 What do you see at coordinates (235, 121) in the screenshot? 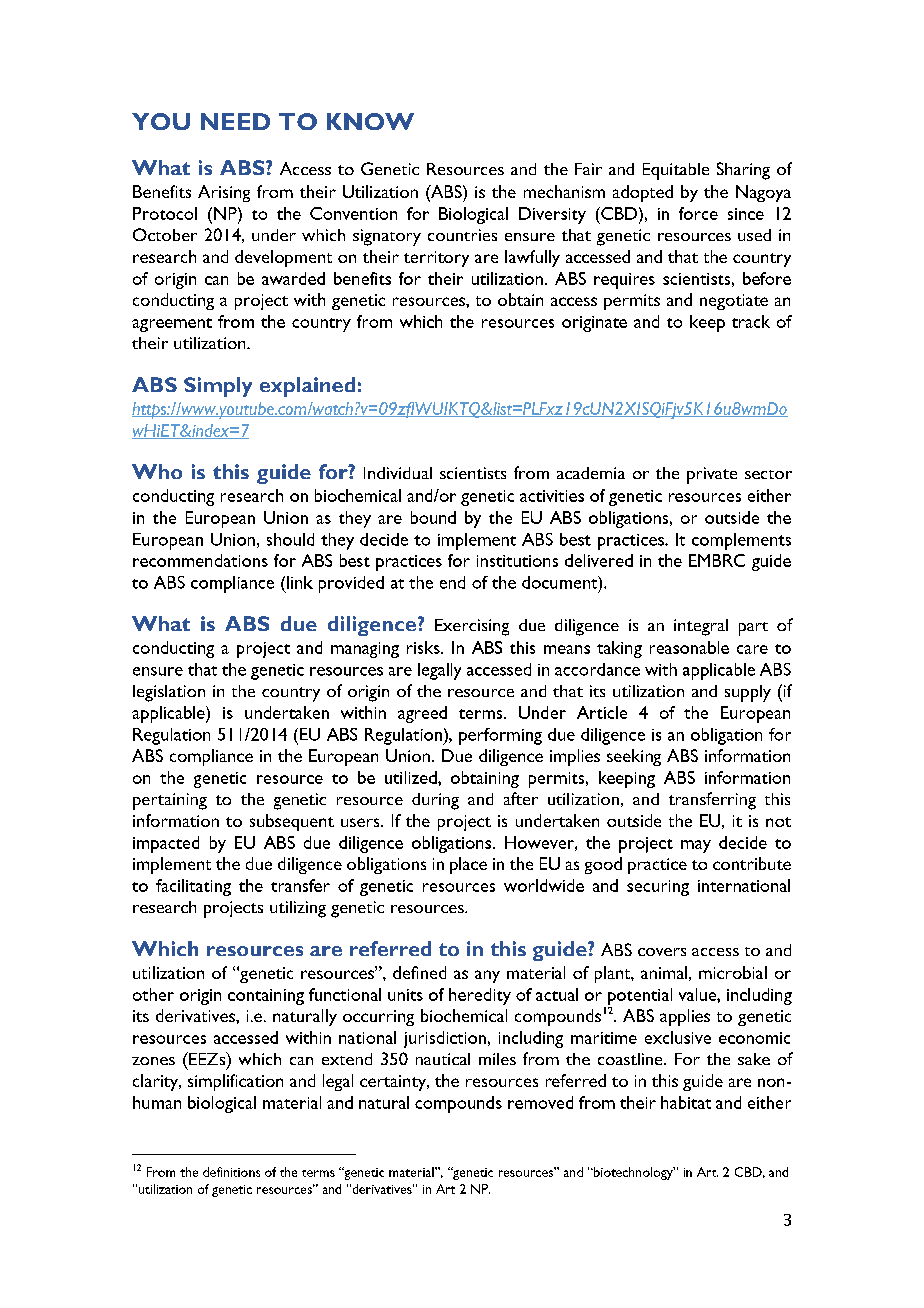
I see `NEED` at bounding box center [235, 121].
